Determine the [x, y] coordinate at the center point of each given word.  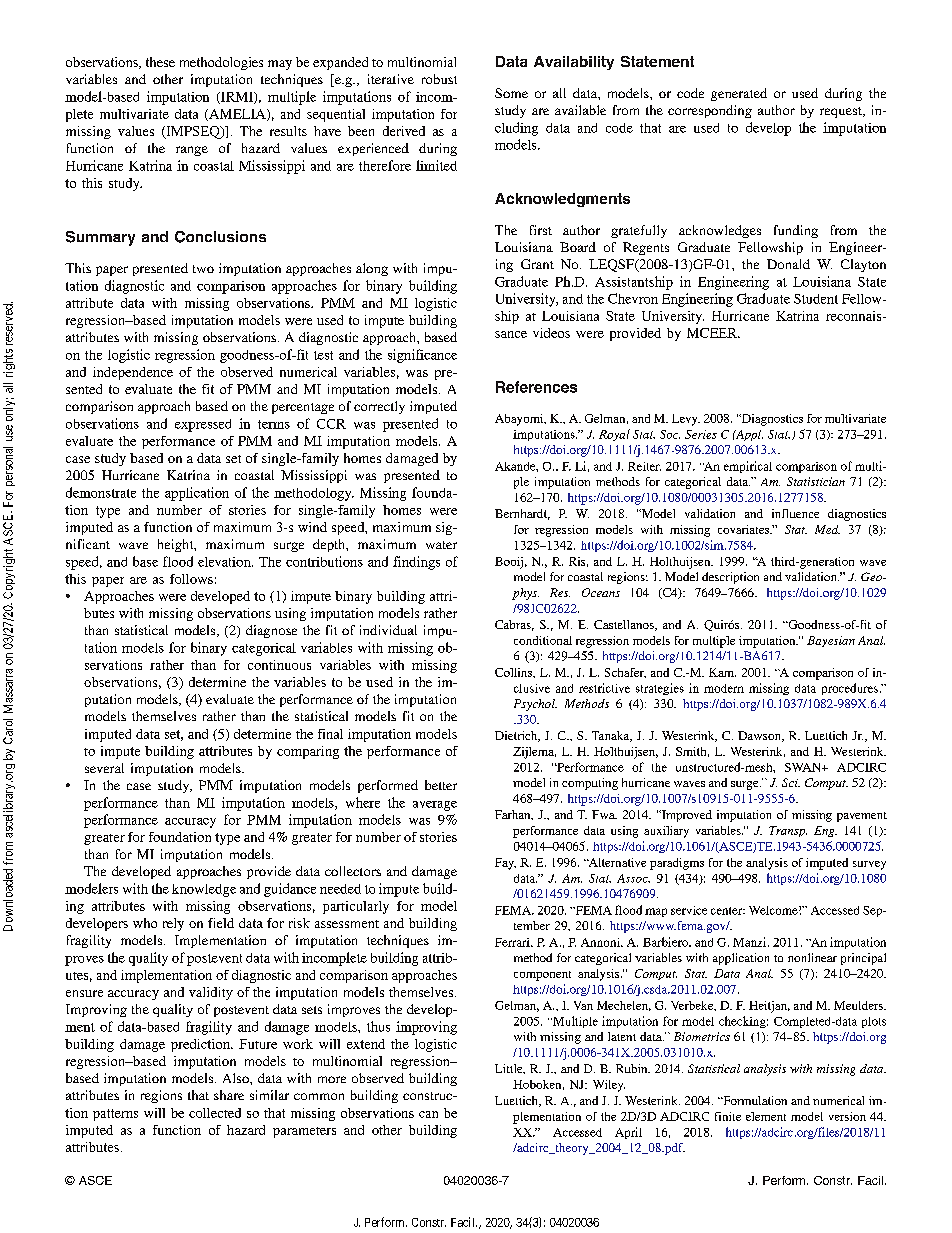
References [536, 387]
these [160, 62]
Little [510, 1069]
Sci [791, 782]
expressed [203, 425]
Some [511, 93]
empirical [748, 467]
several [104, 768]
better [441, 785]
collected [215, 1113]
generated [739, 94]
